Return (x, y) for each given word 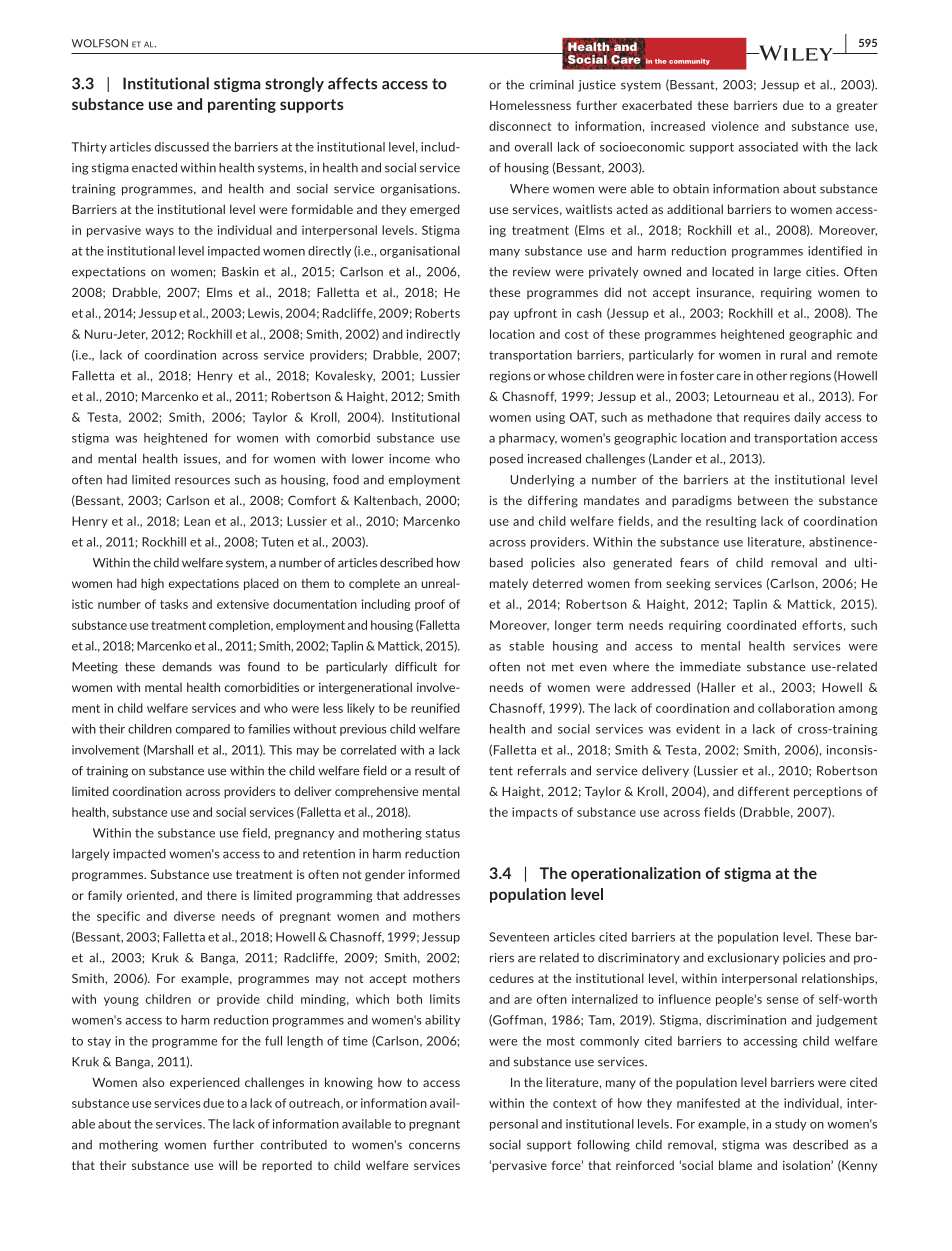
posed (506, 460)
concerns (434, 1146)
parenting (242, 105)
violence (735, 126)
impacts (535, 813)
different (763, 791)
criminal (552, 85)
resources (202, 481)
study (791, 1125)
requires (767, 418)
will (228, 1165)
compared (203, 730)
